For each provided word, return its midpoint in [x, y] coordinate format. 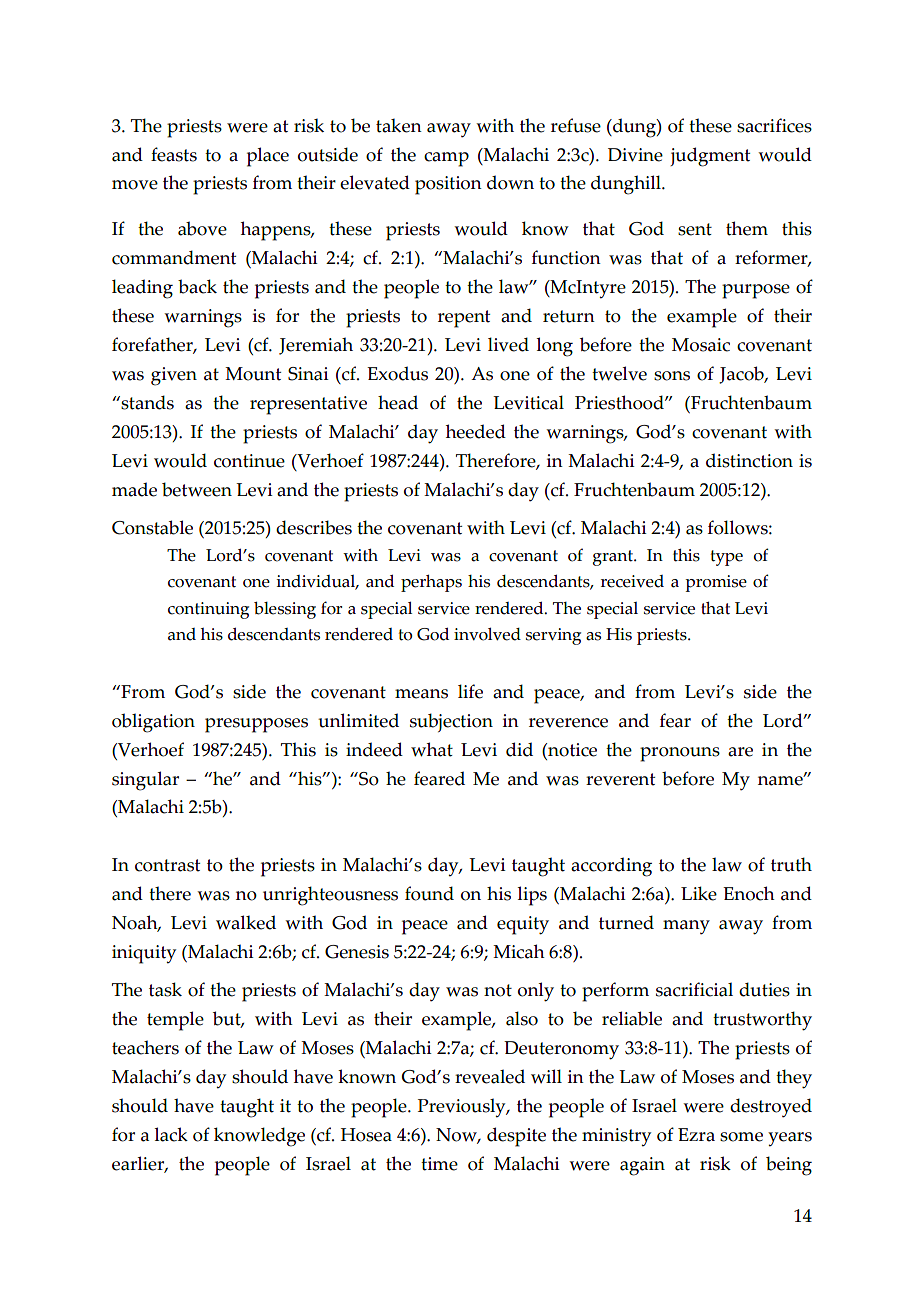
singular [145, 781]
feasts [174, 154]
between [197, 489]
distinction [749, 460]
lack [171, 1134]
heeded [476, 431]
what [432, 749]
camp [446, 159]
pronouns [680, 754]
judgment [710, 157]
